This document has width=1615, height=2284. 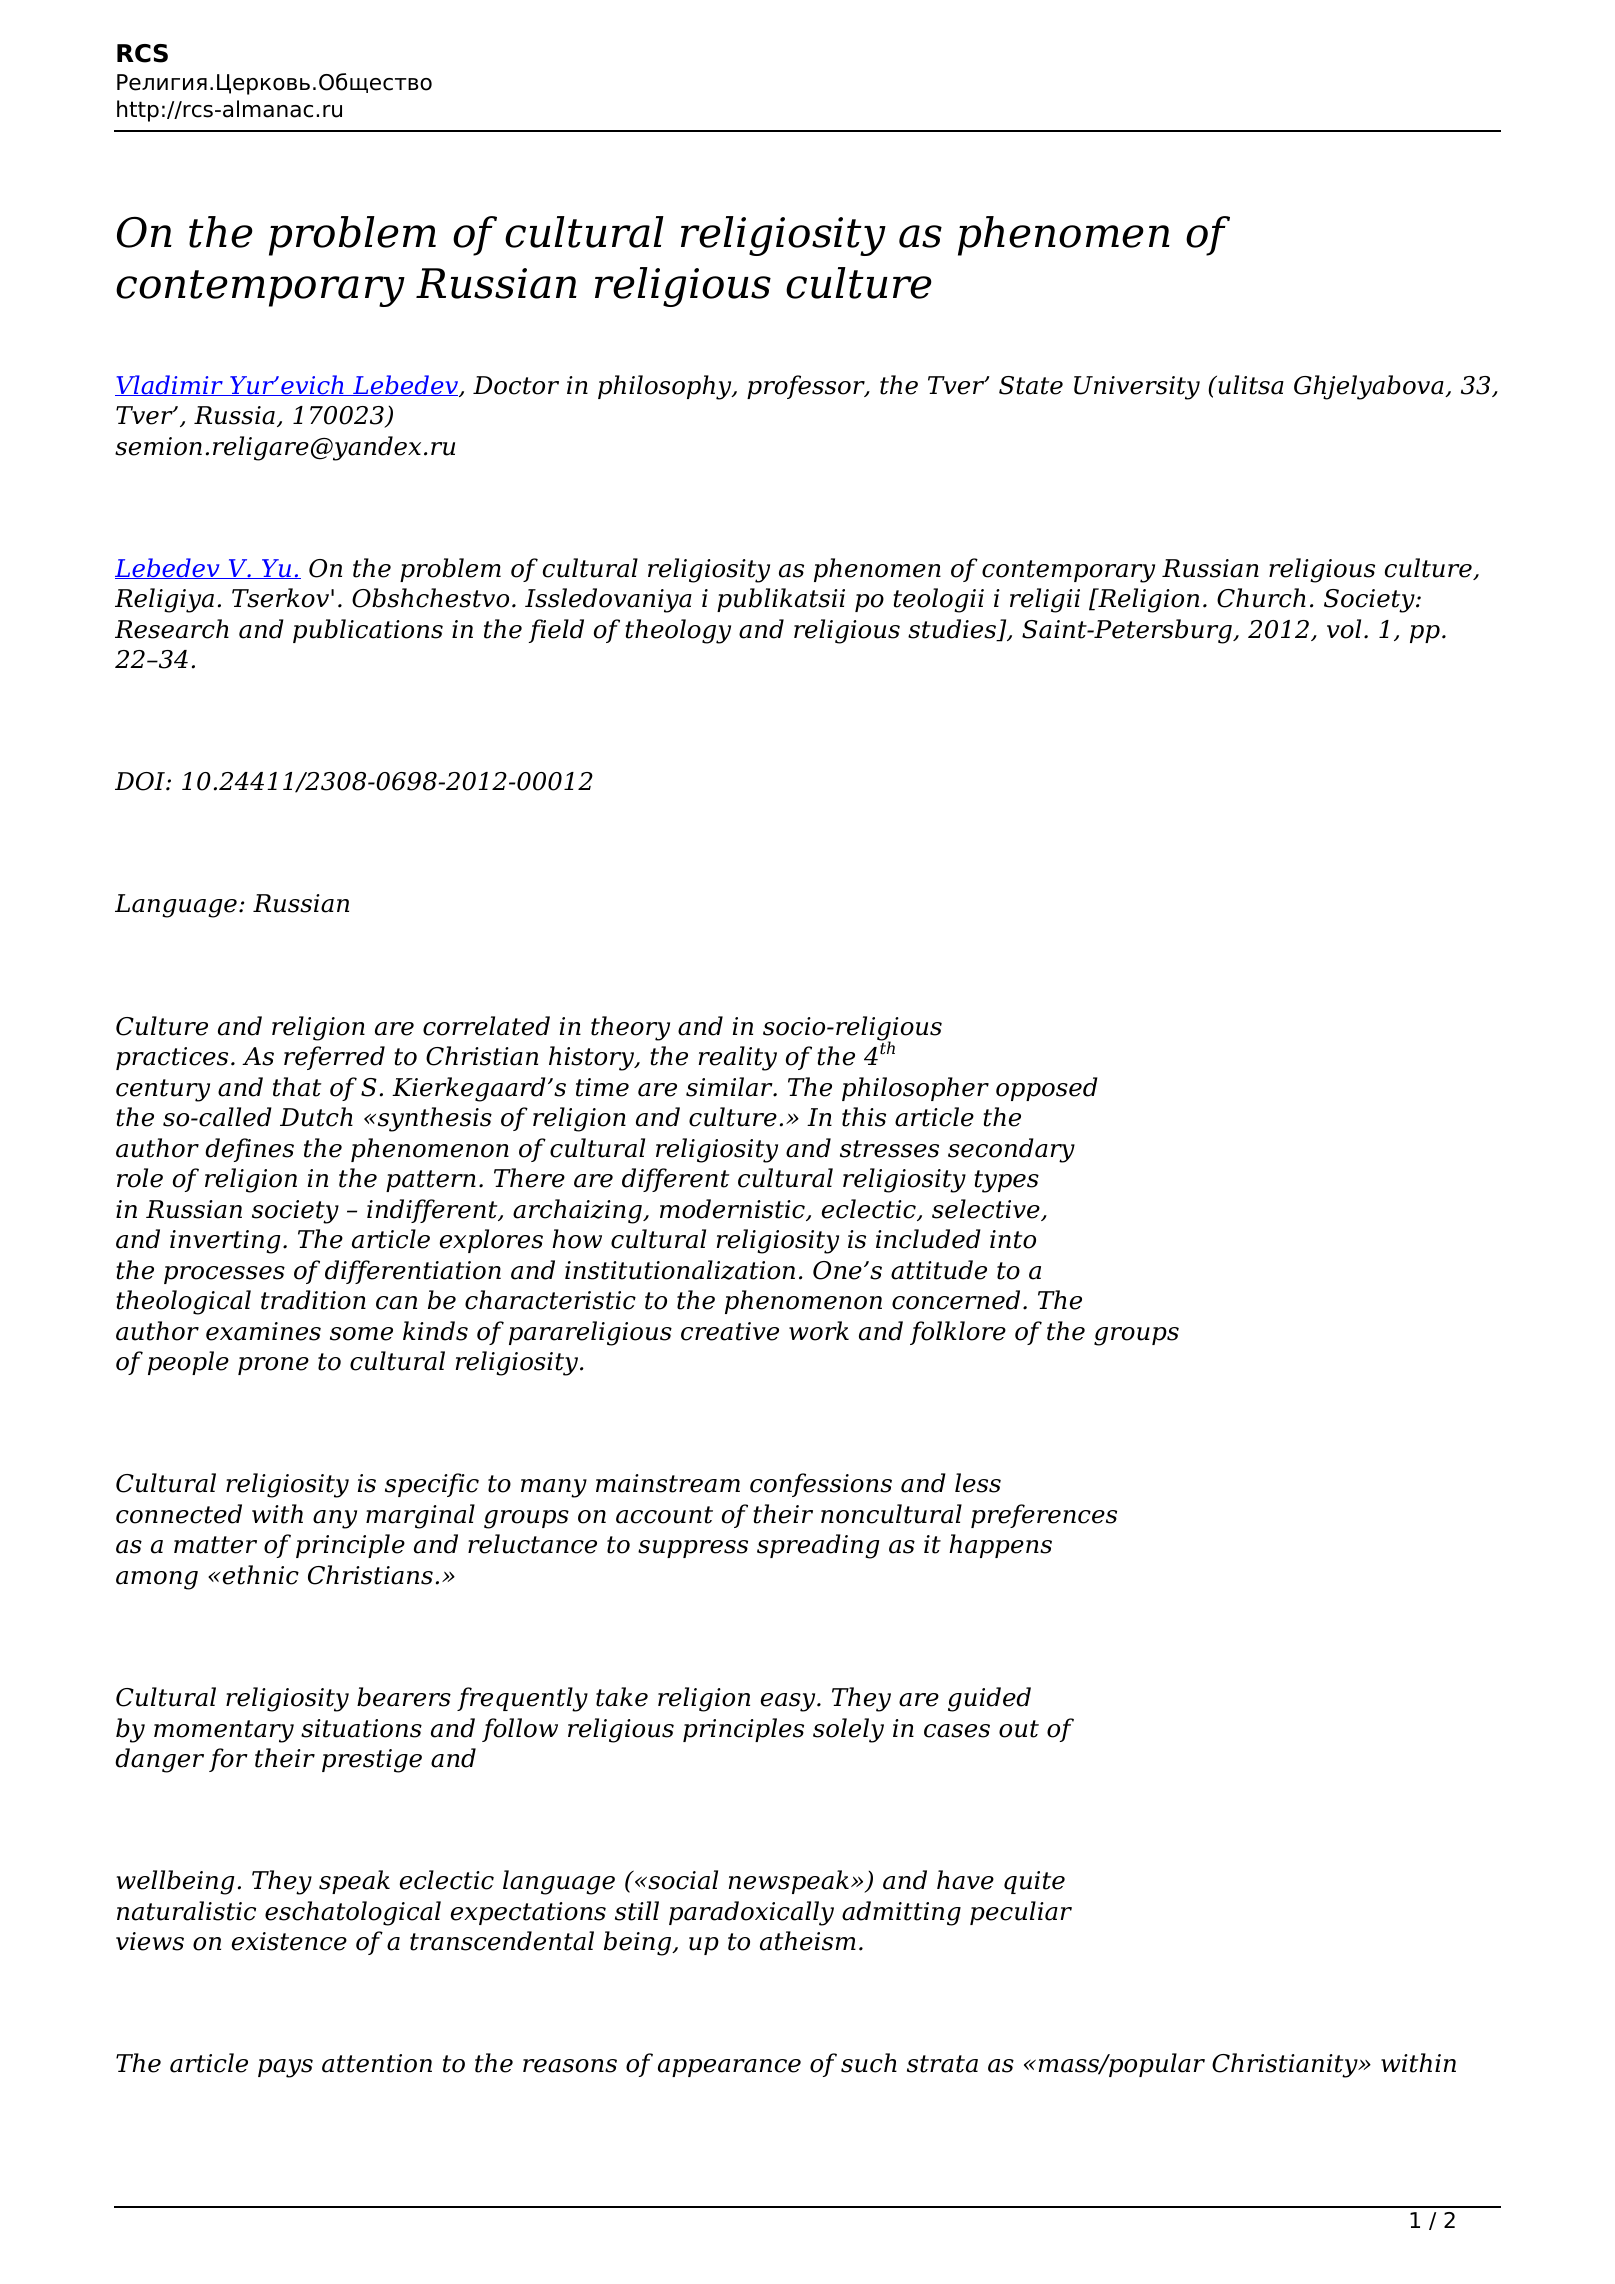 What do you see at coordinates (225, 1242) in the document?
I see `inverting` at bounding box center [225, 1242].
